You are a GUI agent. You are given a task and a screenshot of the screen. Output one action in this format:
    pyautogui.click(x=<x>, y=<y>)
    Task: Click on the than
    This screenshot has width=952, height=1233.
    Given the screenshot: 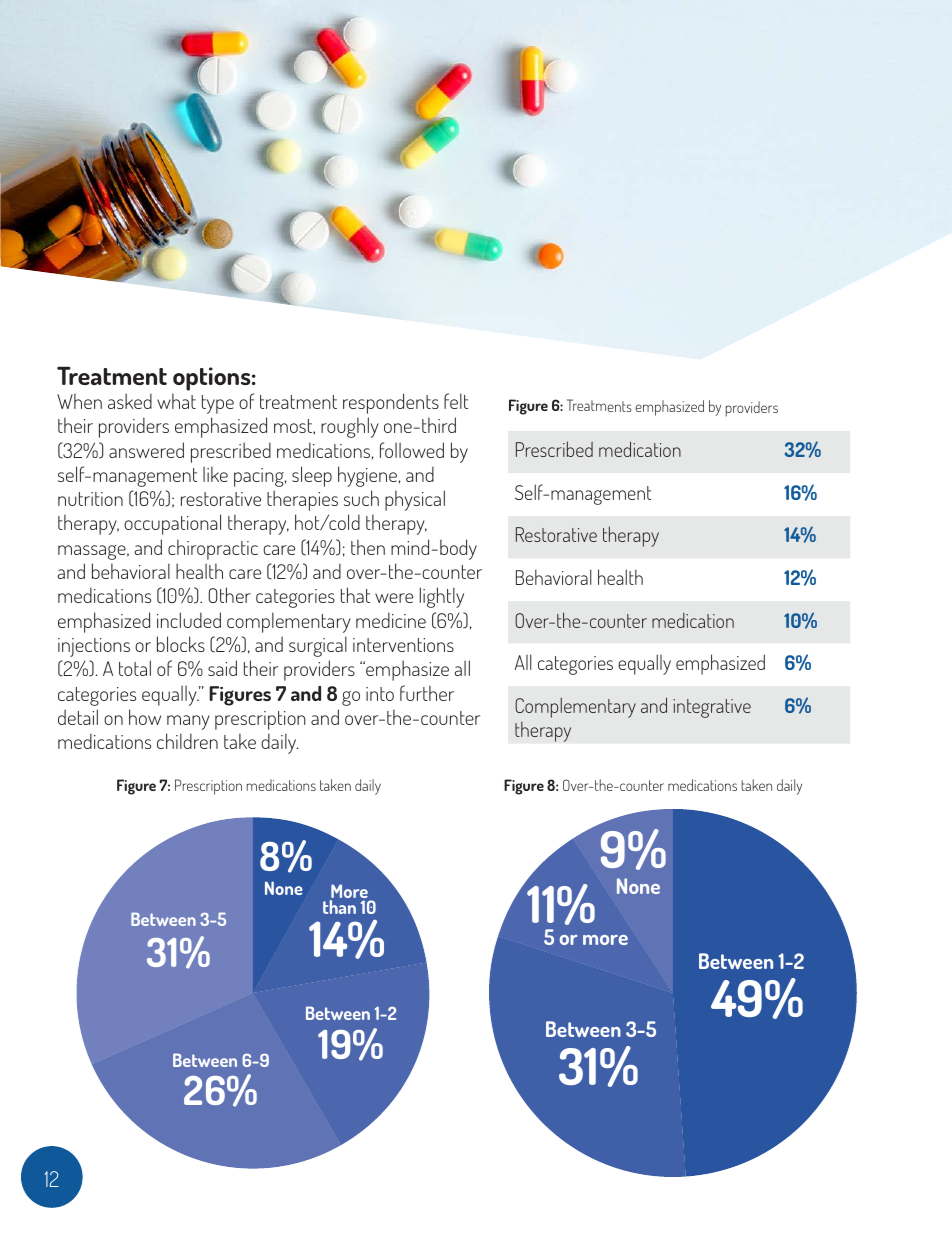 What is the action you would take?
    pyautogui.click(x=339, y=907)
